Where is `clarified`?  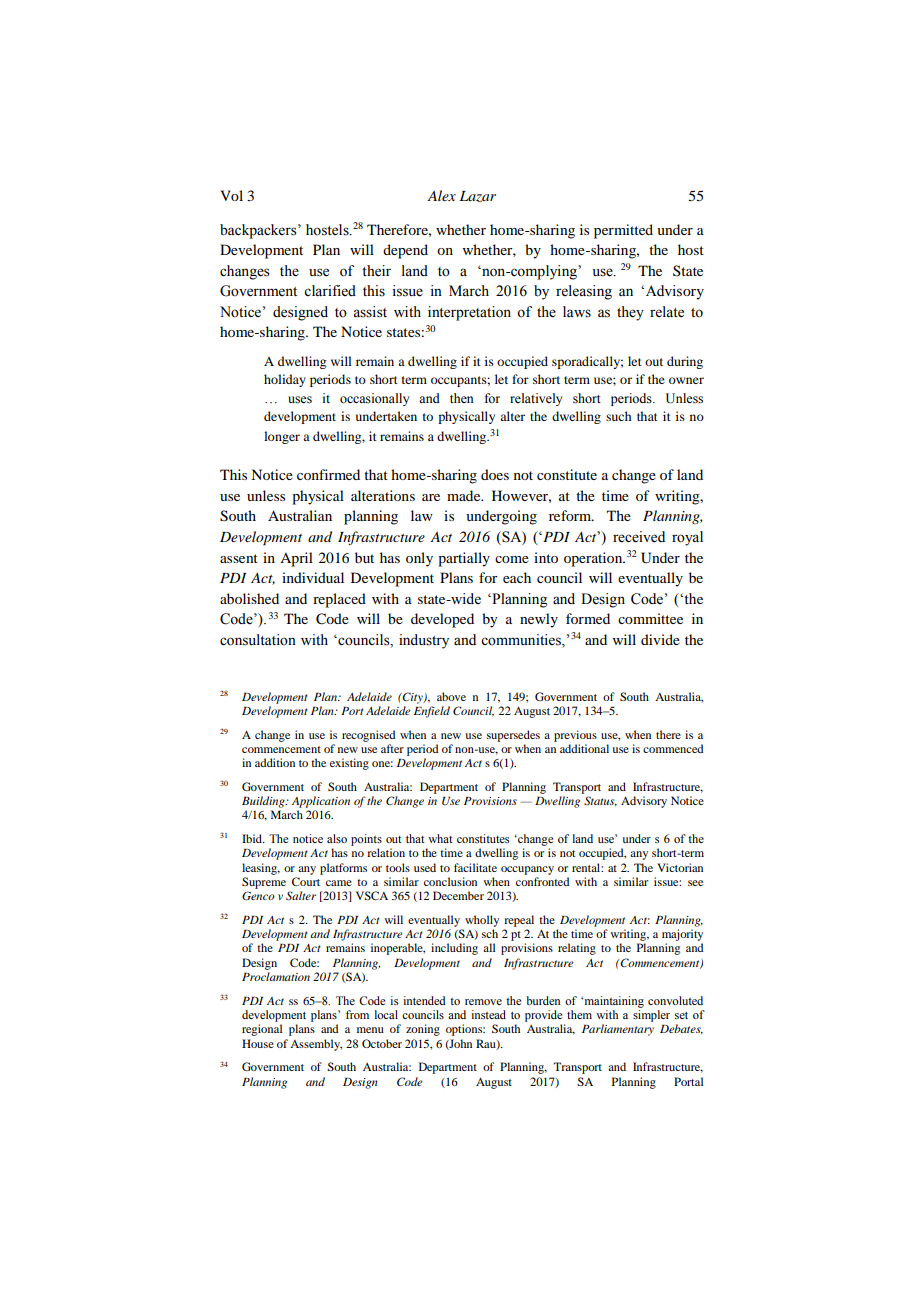
clarified is located at coordinates (330, 291).
